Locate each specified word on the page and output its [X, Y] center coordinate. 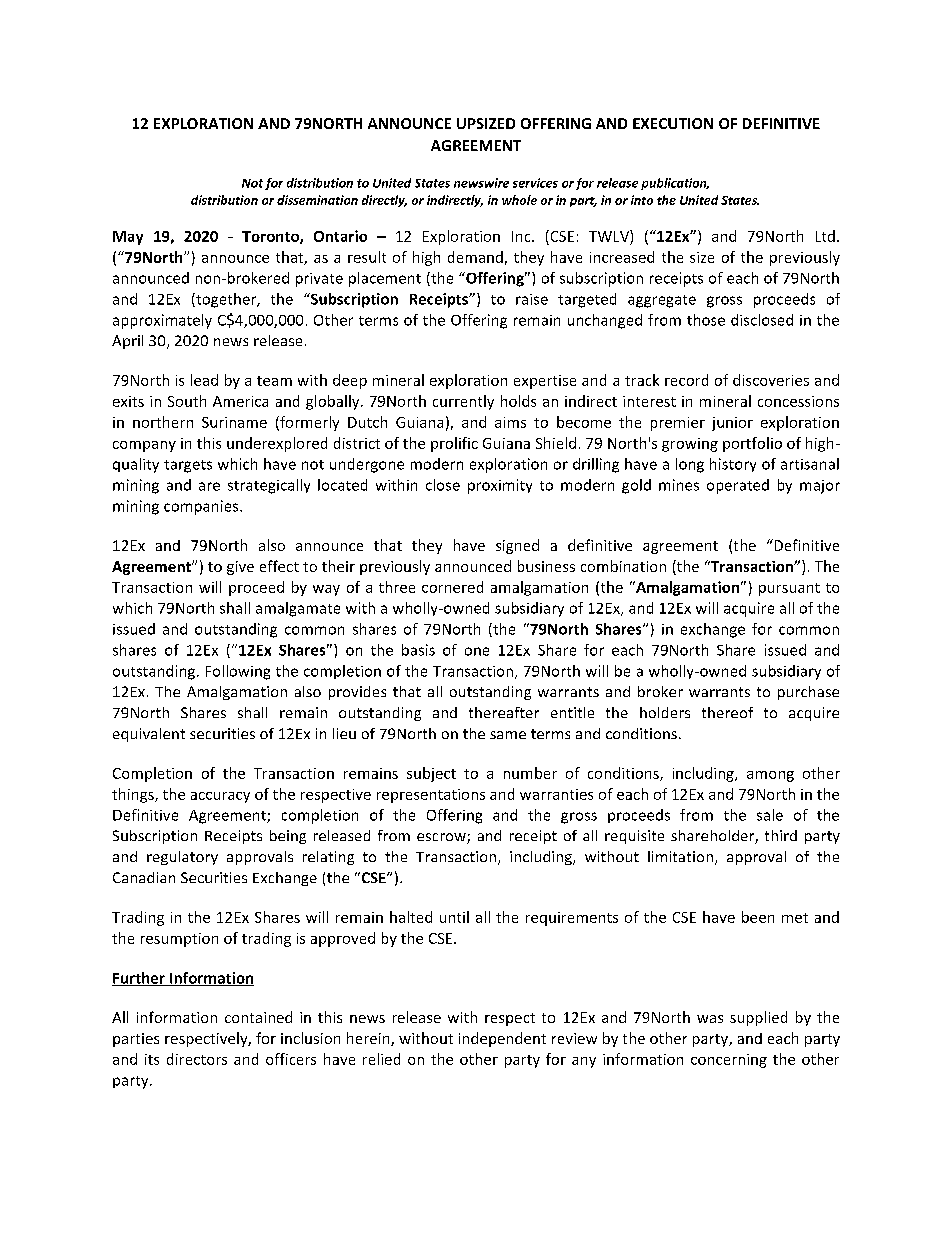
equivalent [149, 735]
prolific [454, 444]
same [508, 735]
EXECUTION [673, 123]
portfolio [752, 444]
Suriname [234, 422]
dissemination [317, 200]
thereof [727, 712]
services [535, 183]
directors [197, 1059]
